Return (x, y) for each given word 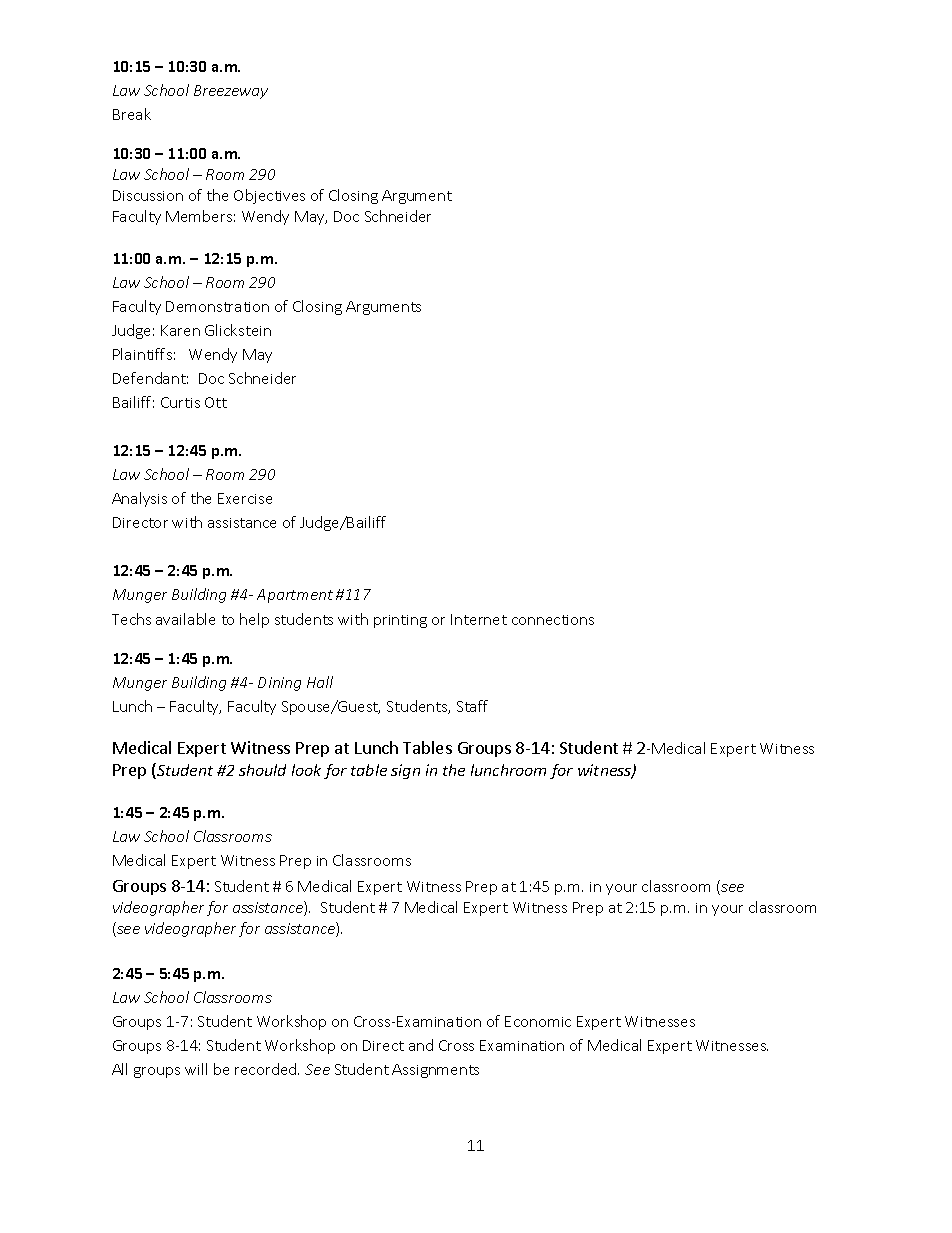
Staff (472, 706)
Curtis (180, 402)
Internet (479, 619)
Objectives (269, 196)
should (262, 770)
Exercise (245, 498)
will (196, 1069)
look (306, 770)
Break (132, 114)
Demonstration (217, 306)
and (421, 1045)
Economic (538, 1021)
